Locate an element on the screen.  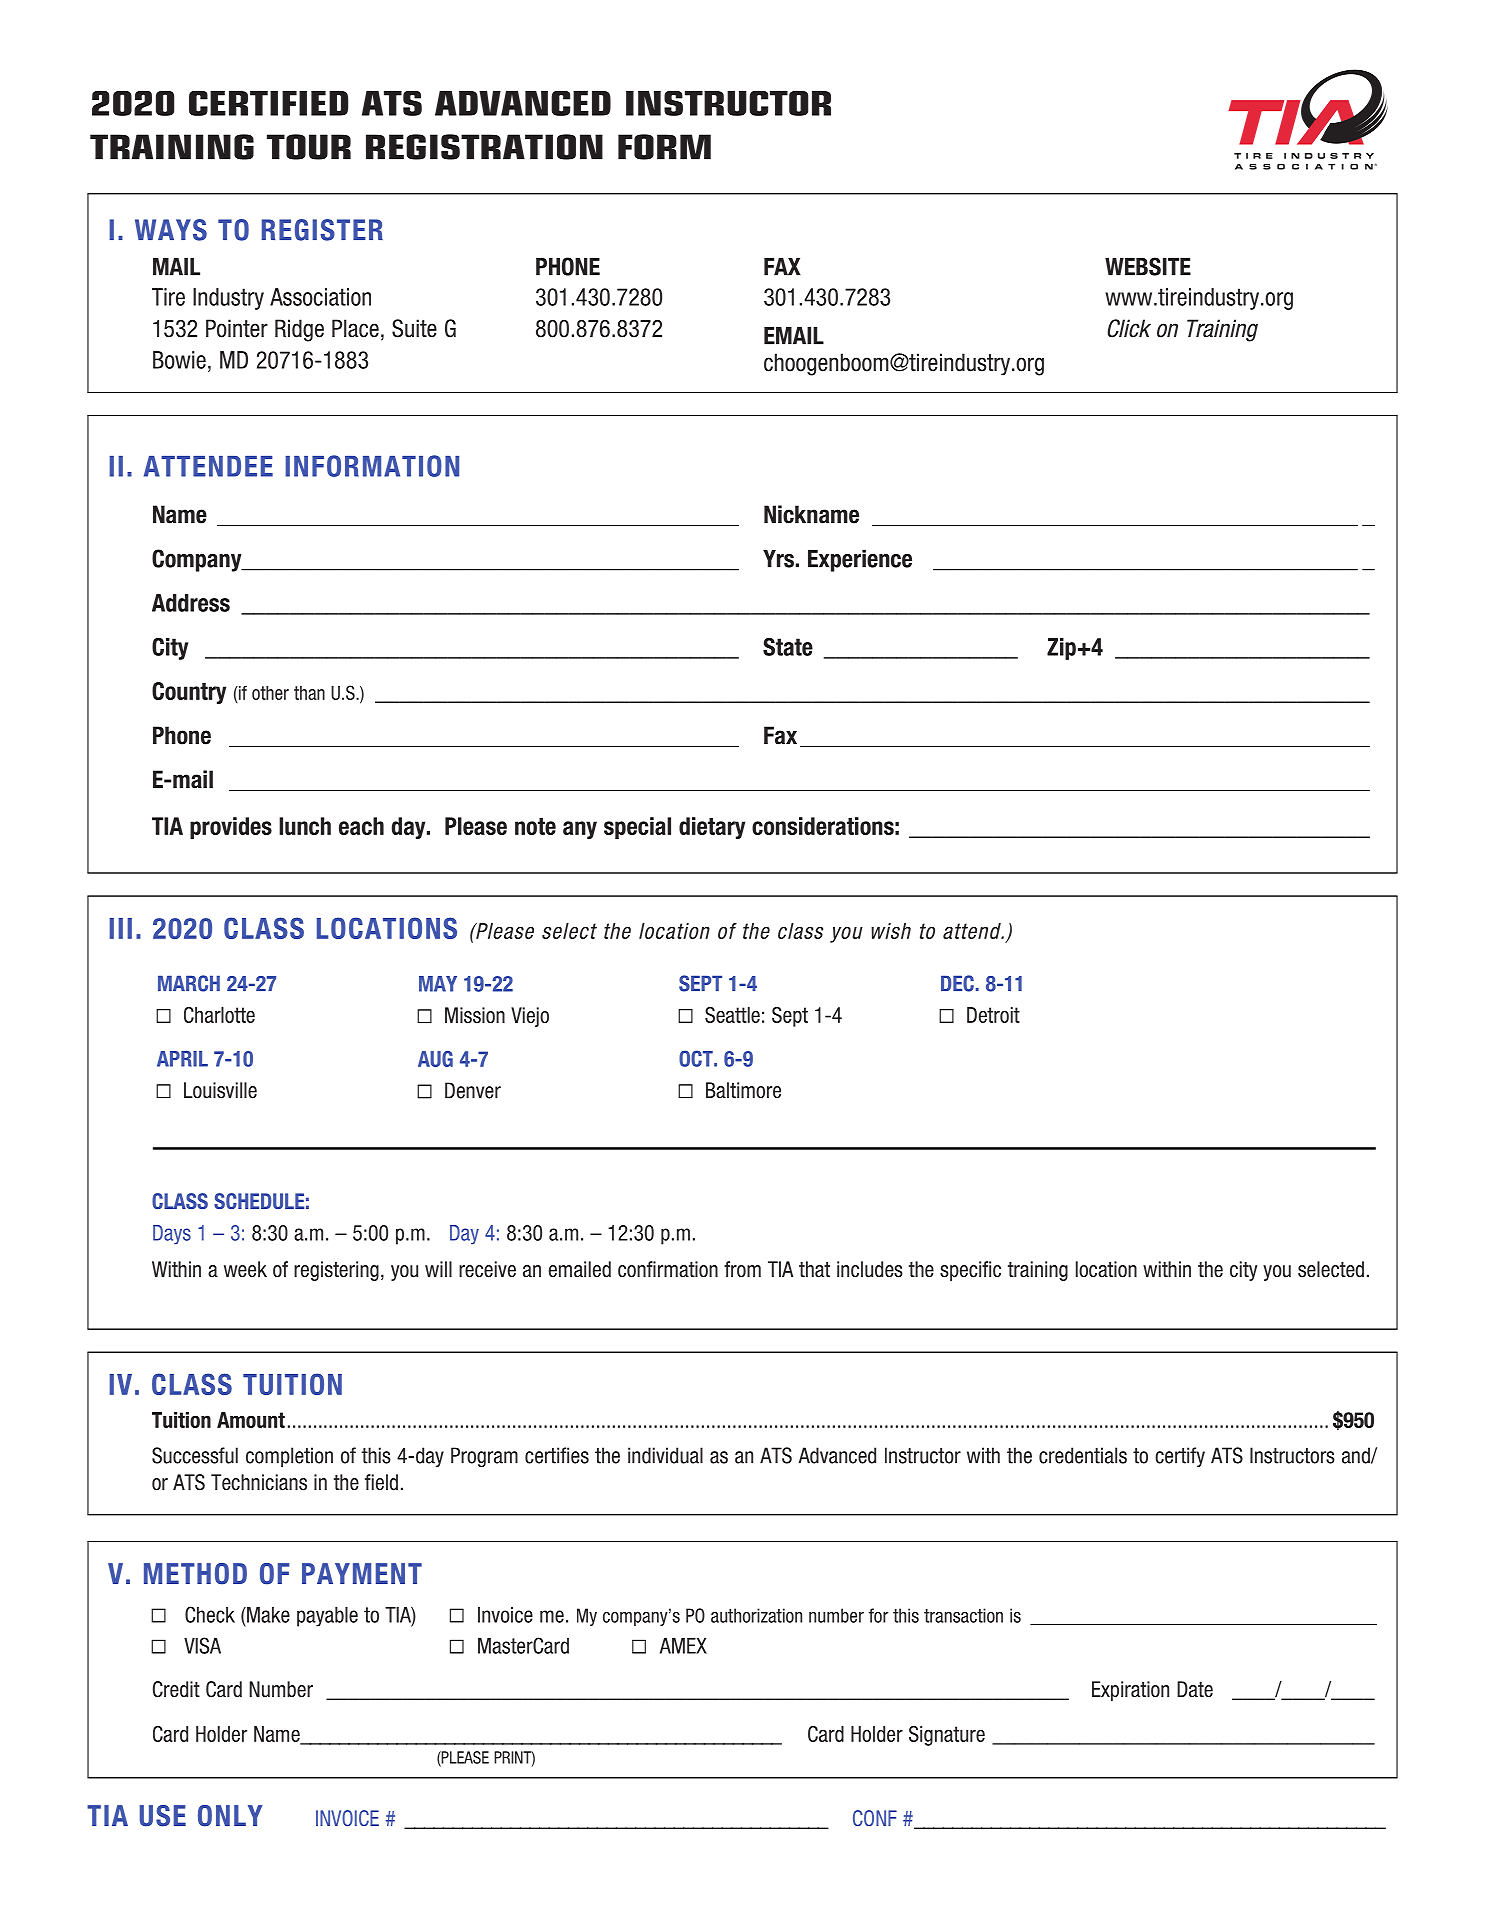
credentials is located at coordinates (1083, 1455).
